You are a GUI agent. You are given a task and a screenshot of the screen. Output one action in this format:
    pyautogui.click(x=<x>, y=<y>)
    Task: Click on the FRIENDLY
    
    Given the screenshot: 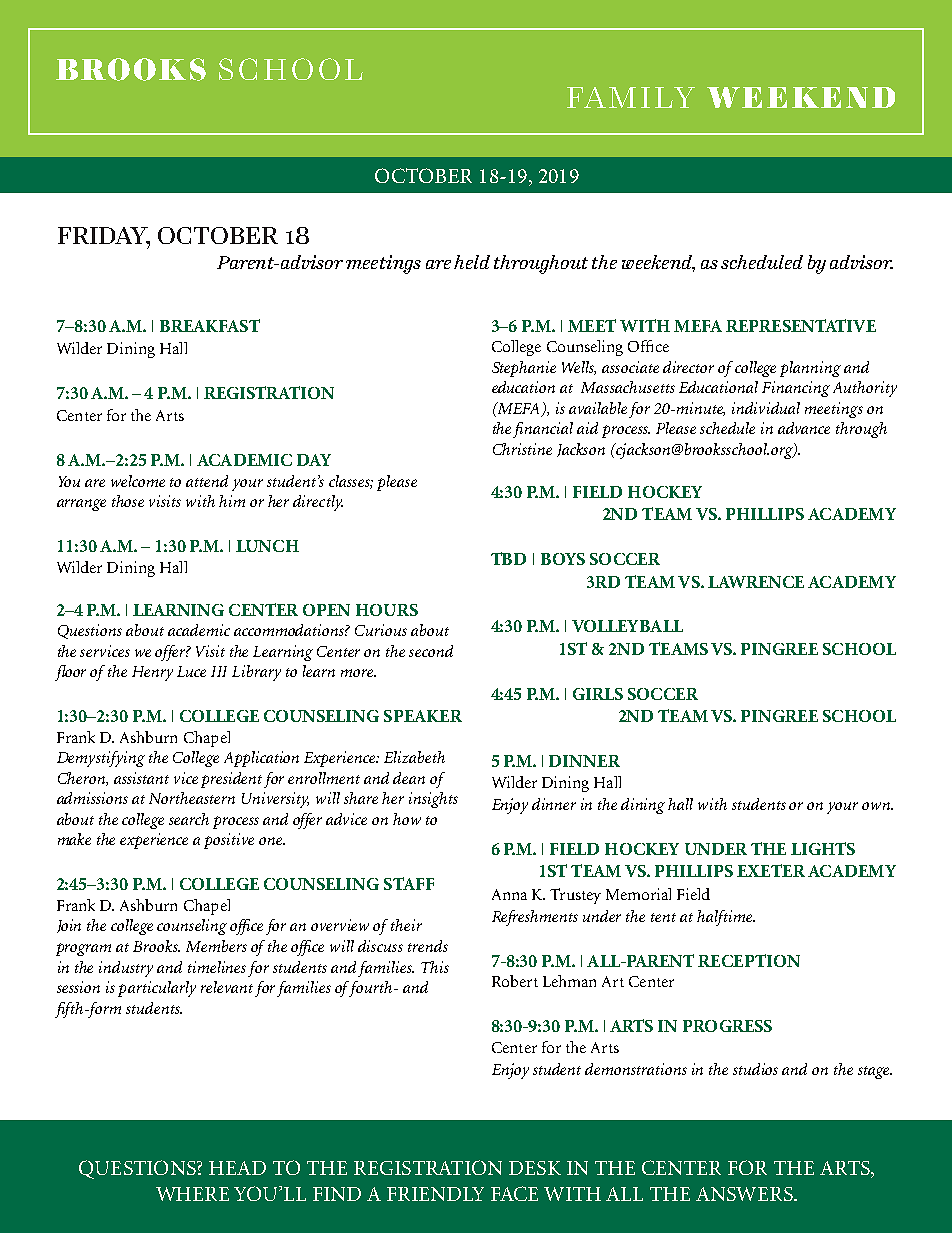 What is the action you would take?
    pyautogui.click(x=435, y=1194)
